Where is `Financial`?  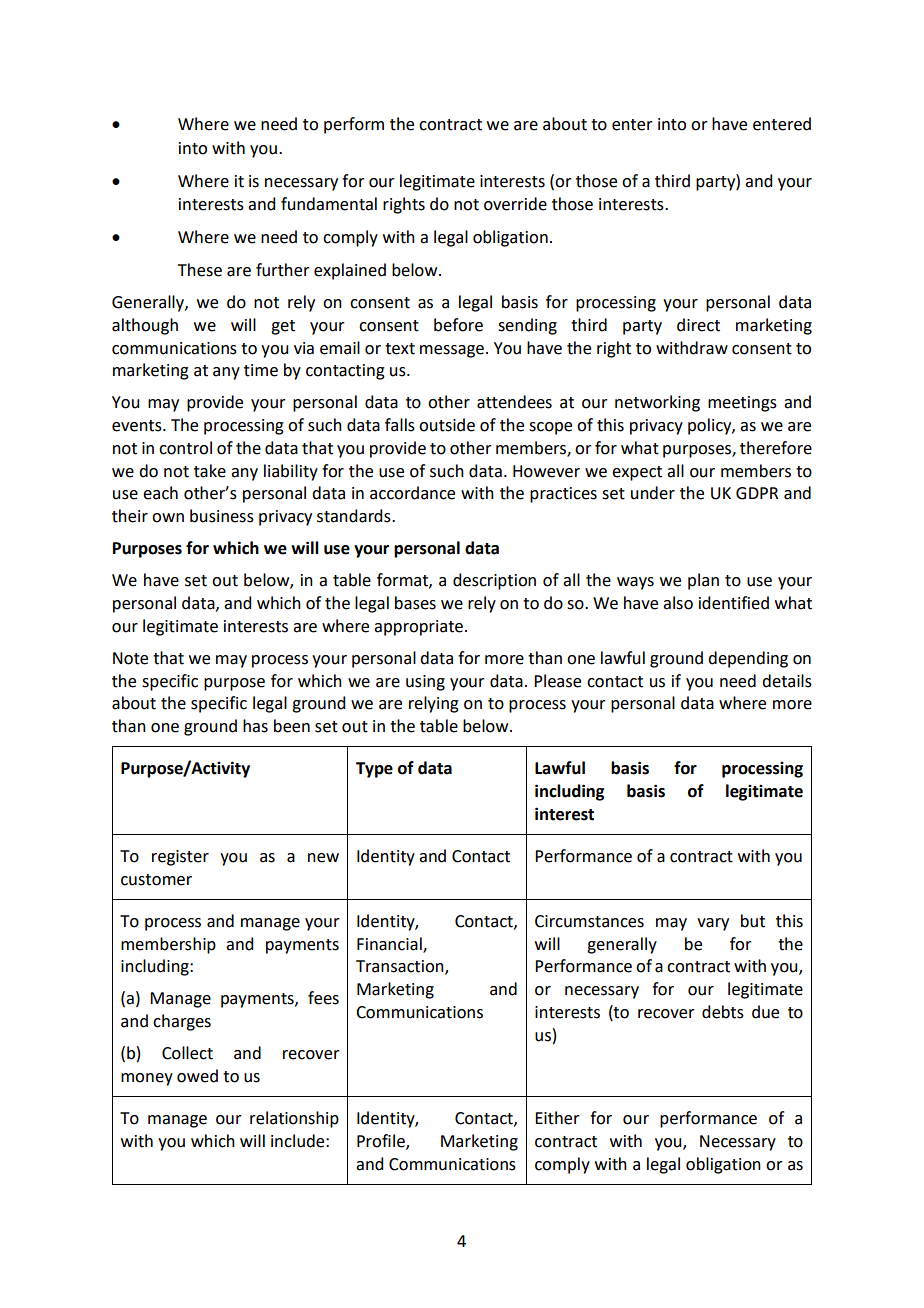 Financial is located at coordinates (390, 944).
